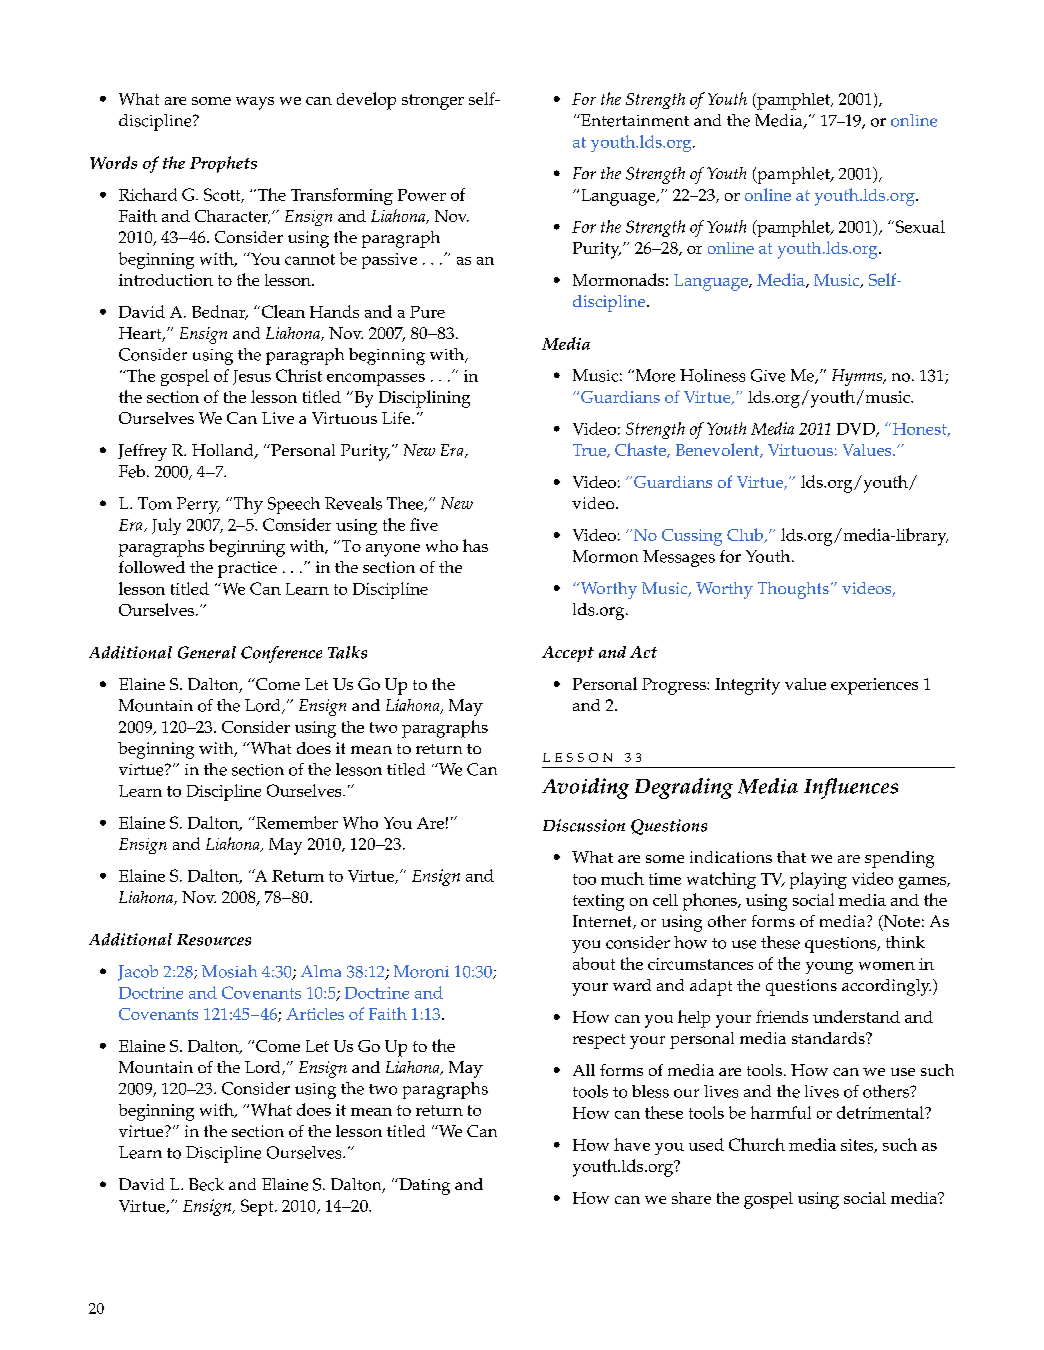 This screenshot has height=1350, width=1044. I want to click on experiences, so click(874, 686).
